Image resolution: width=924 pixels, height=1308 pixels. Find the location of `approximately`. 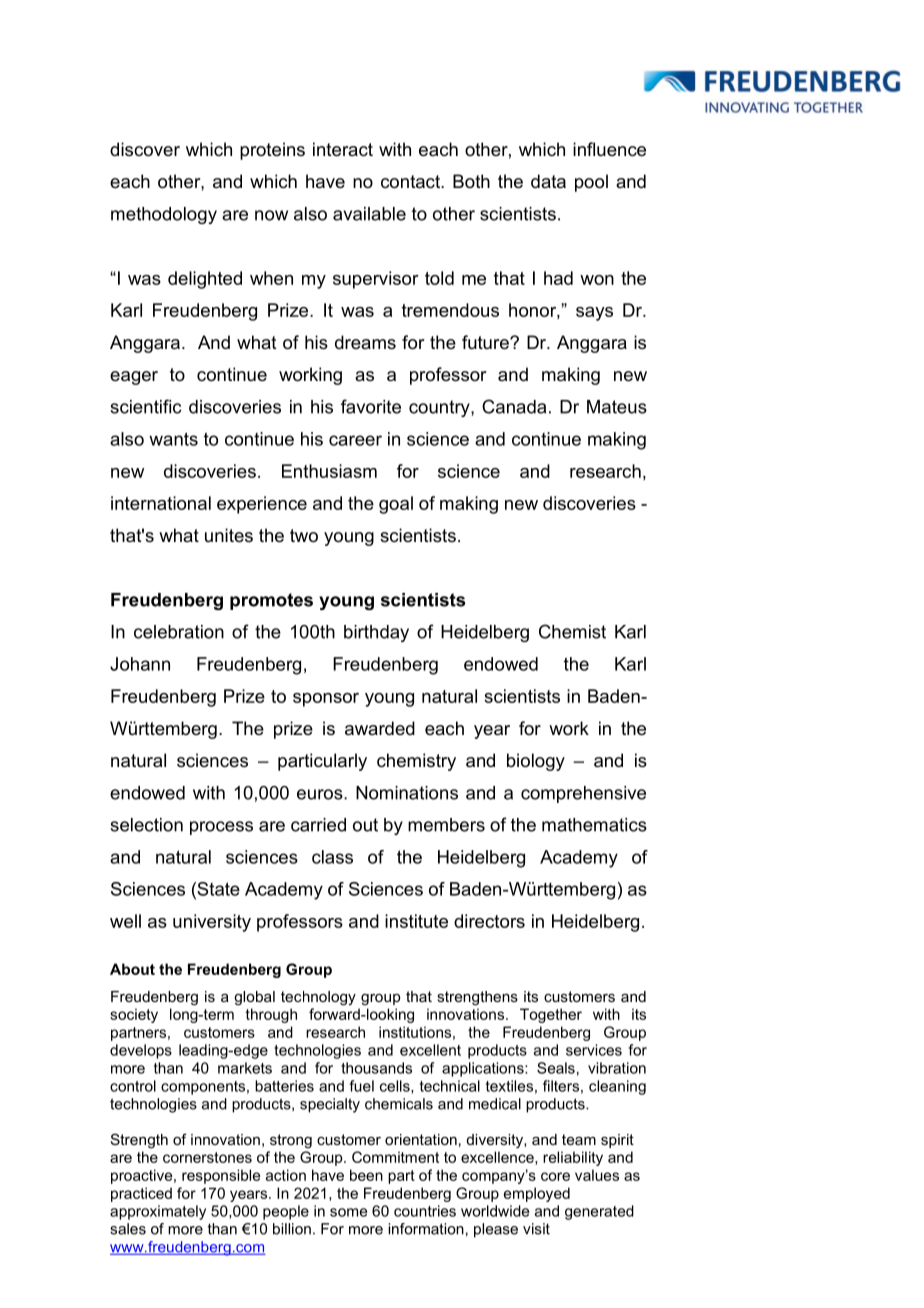

approximately is located at coordinates (158, 1212).
